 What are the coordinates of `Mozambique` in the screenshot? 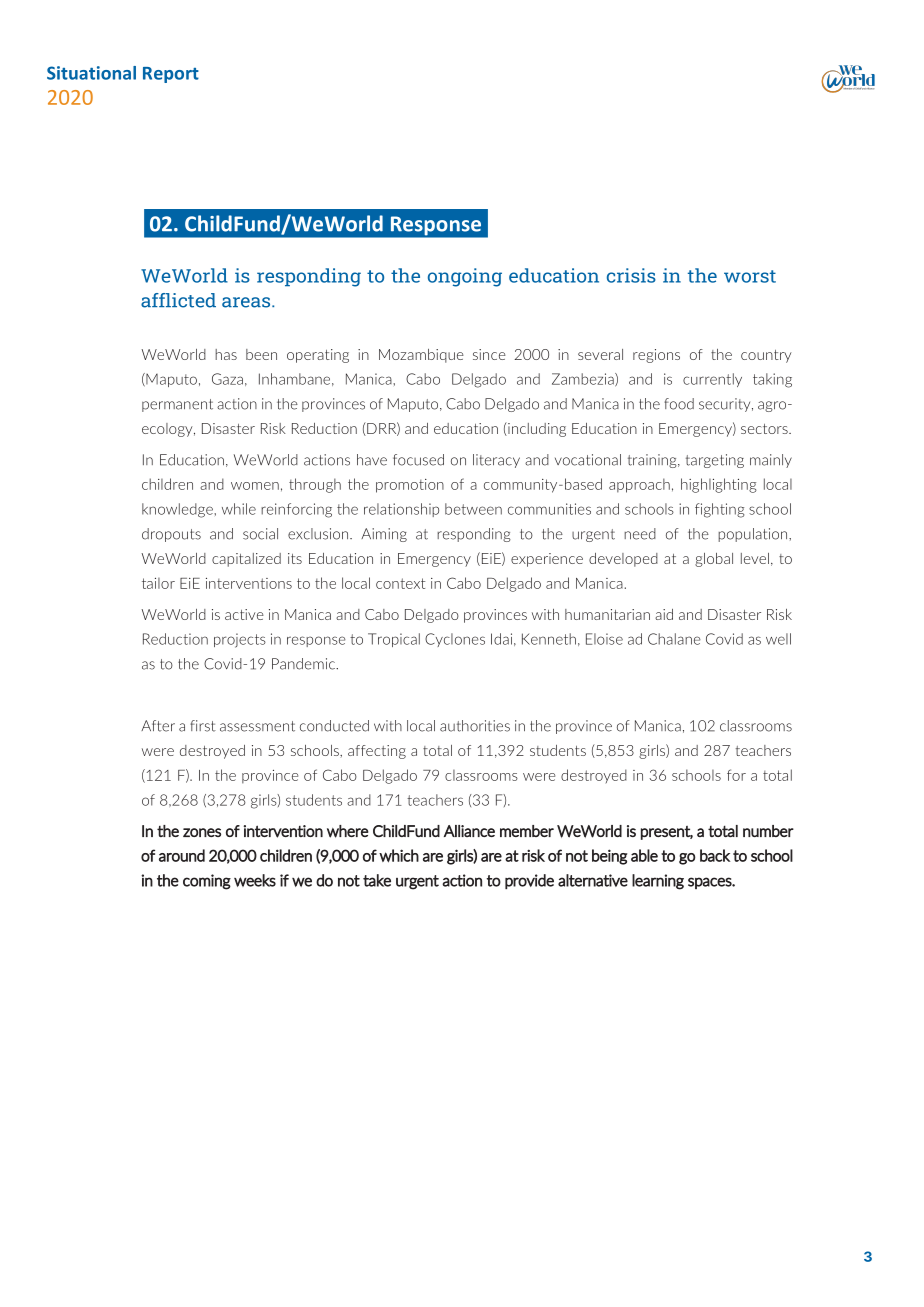 It's located at (421, 356).
